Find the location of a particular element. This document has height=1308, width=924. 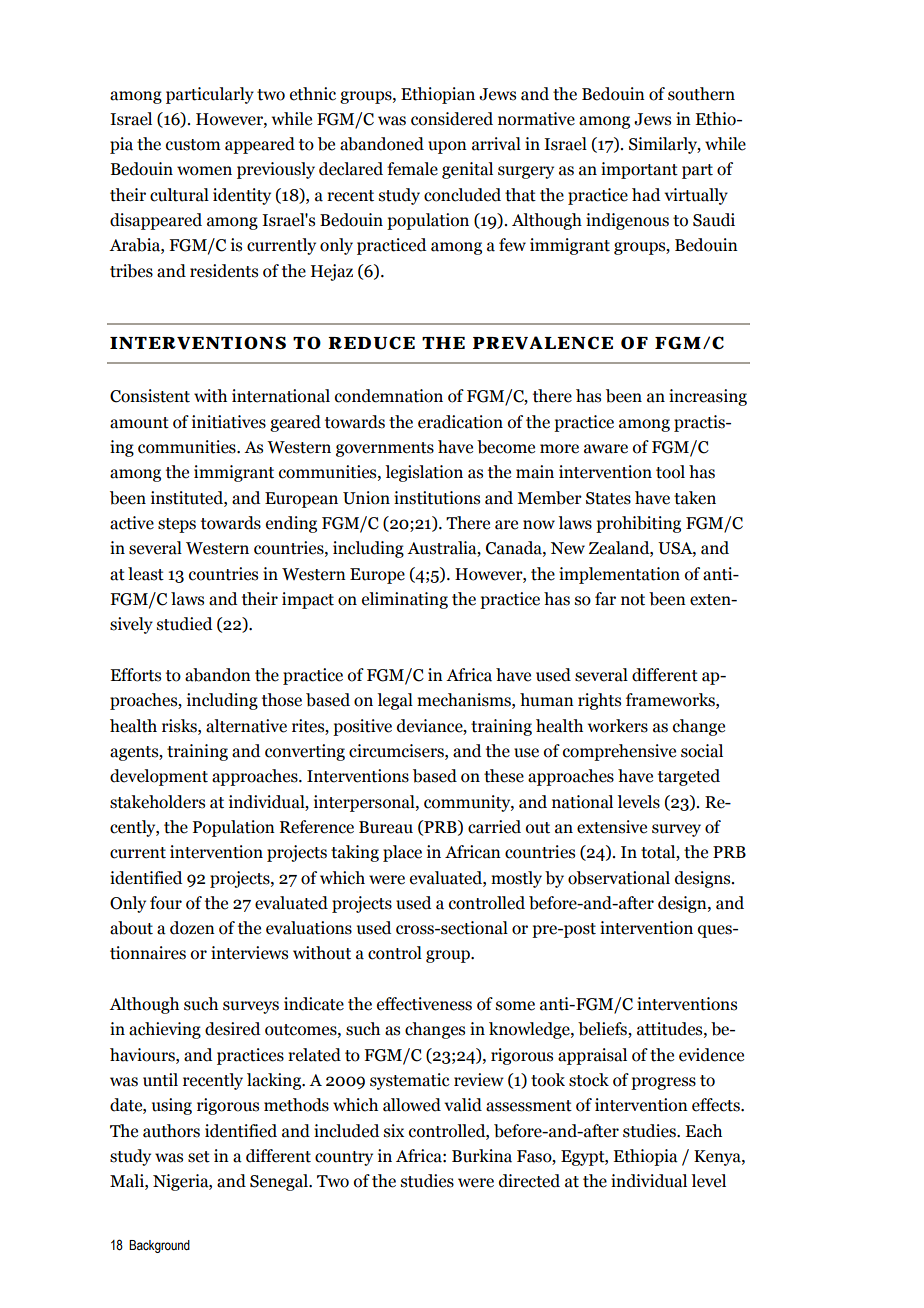

condemnation is located at coordinates (389, 396).
